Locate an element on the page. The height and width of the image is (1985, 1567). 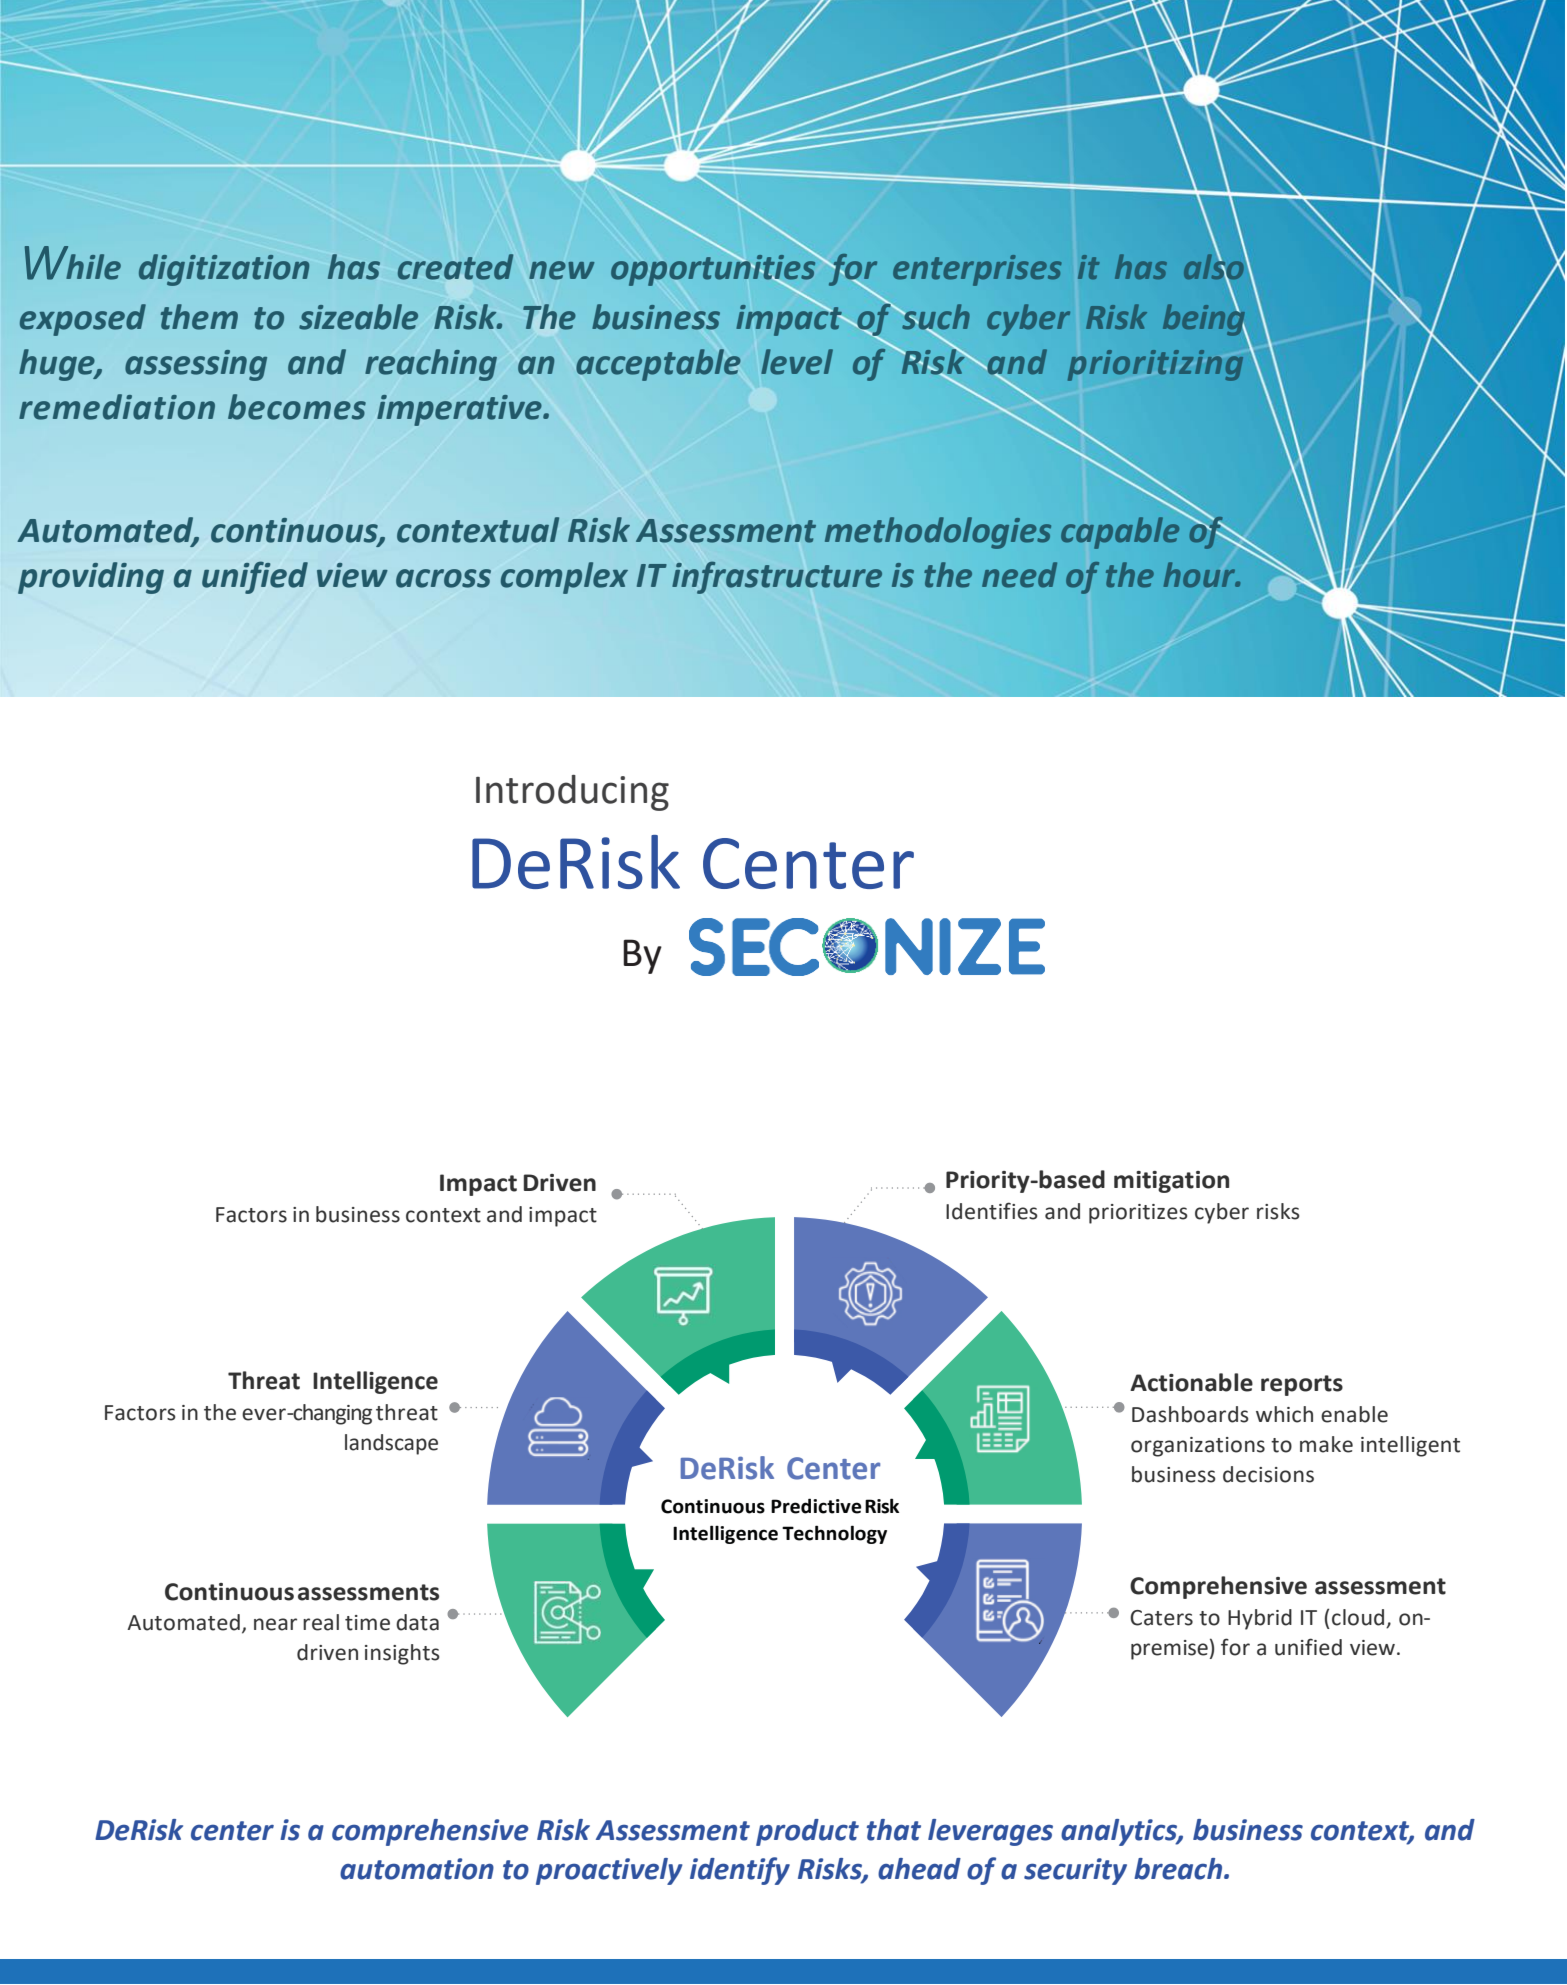
them is located at coordinates (199, 317).
